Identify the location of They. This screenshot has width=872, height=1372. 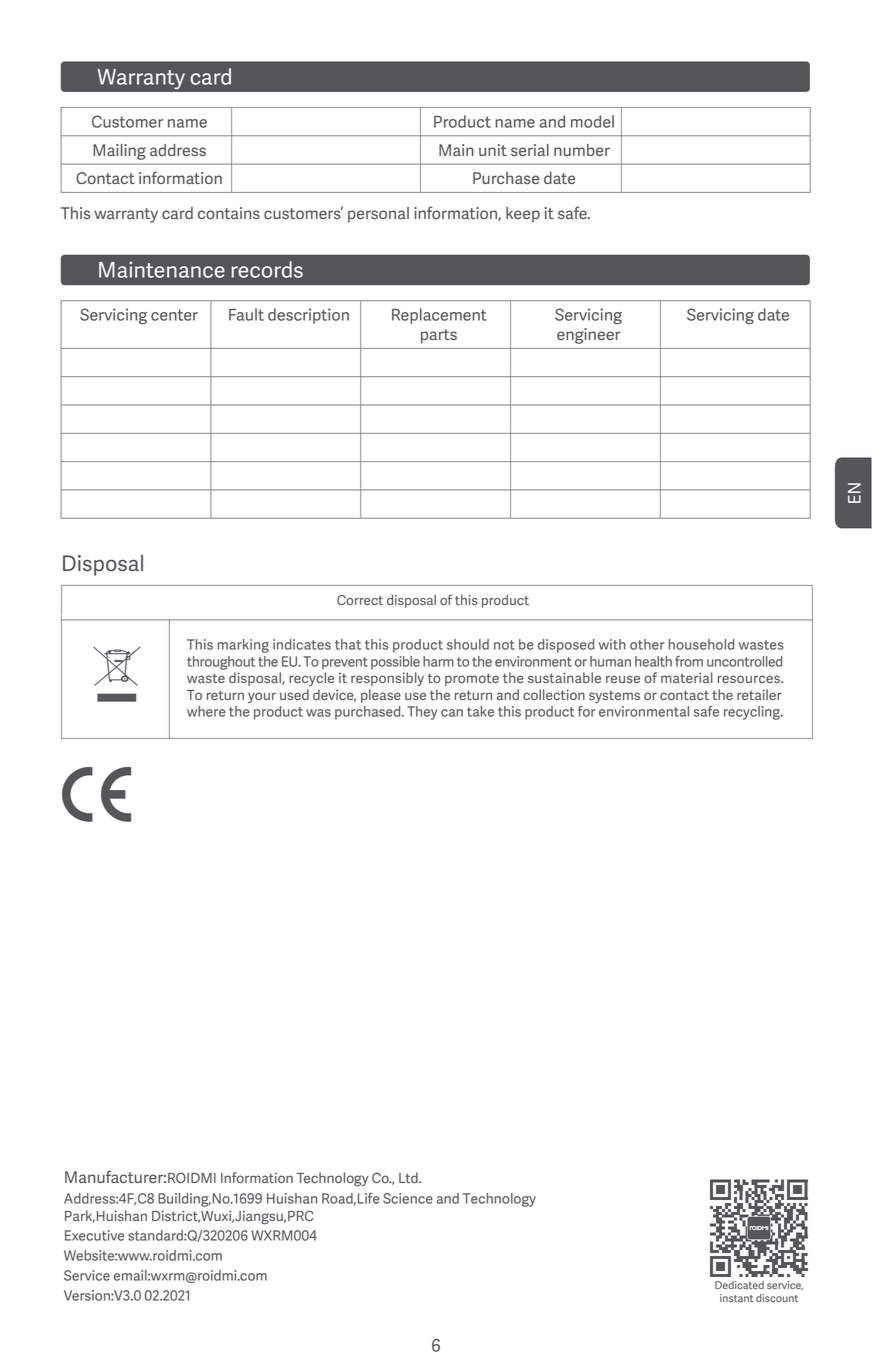
(422, 713).
